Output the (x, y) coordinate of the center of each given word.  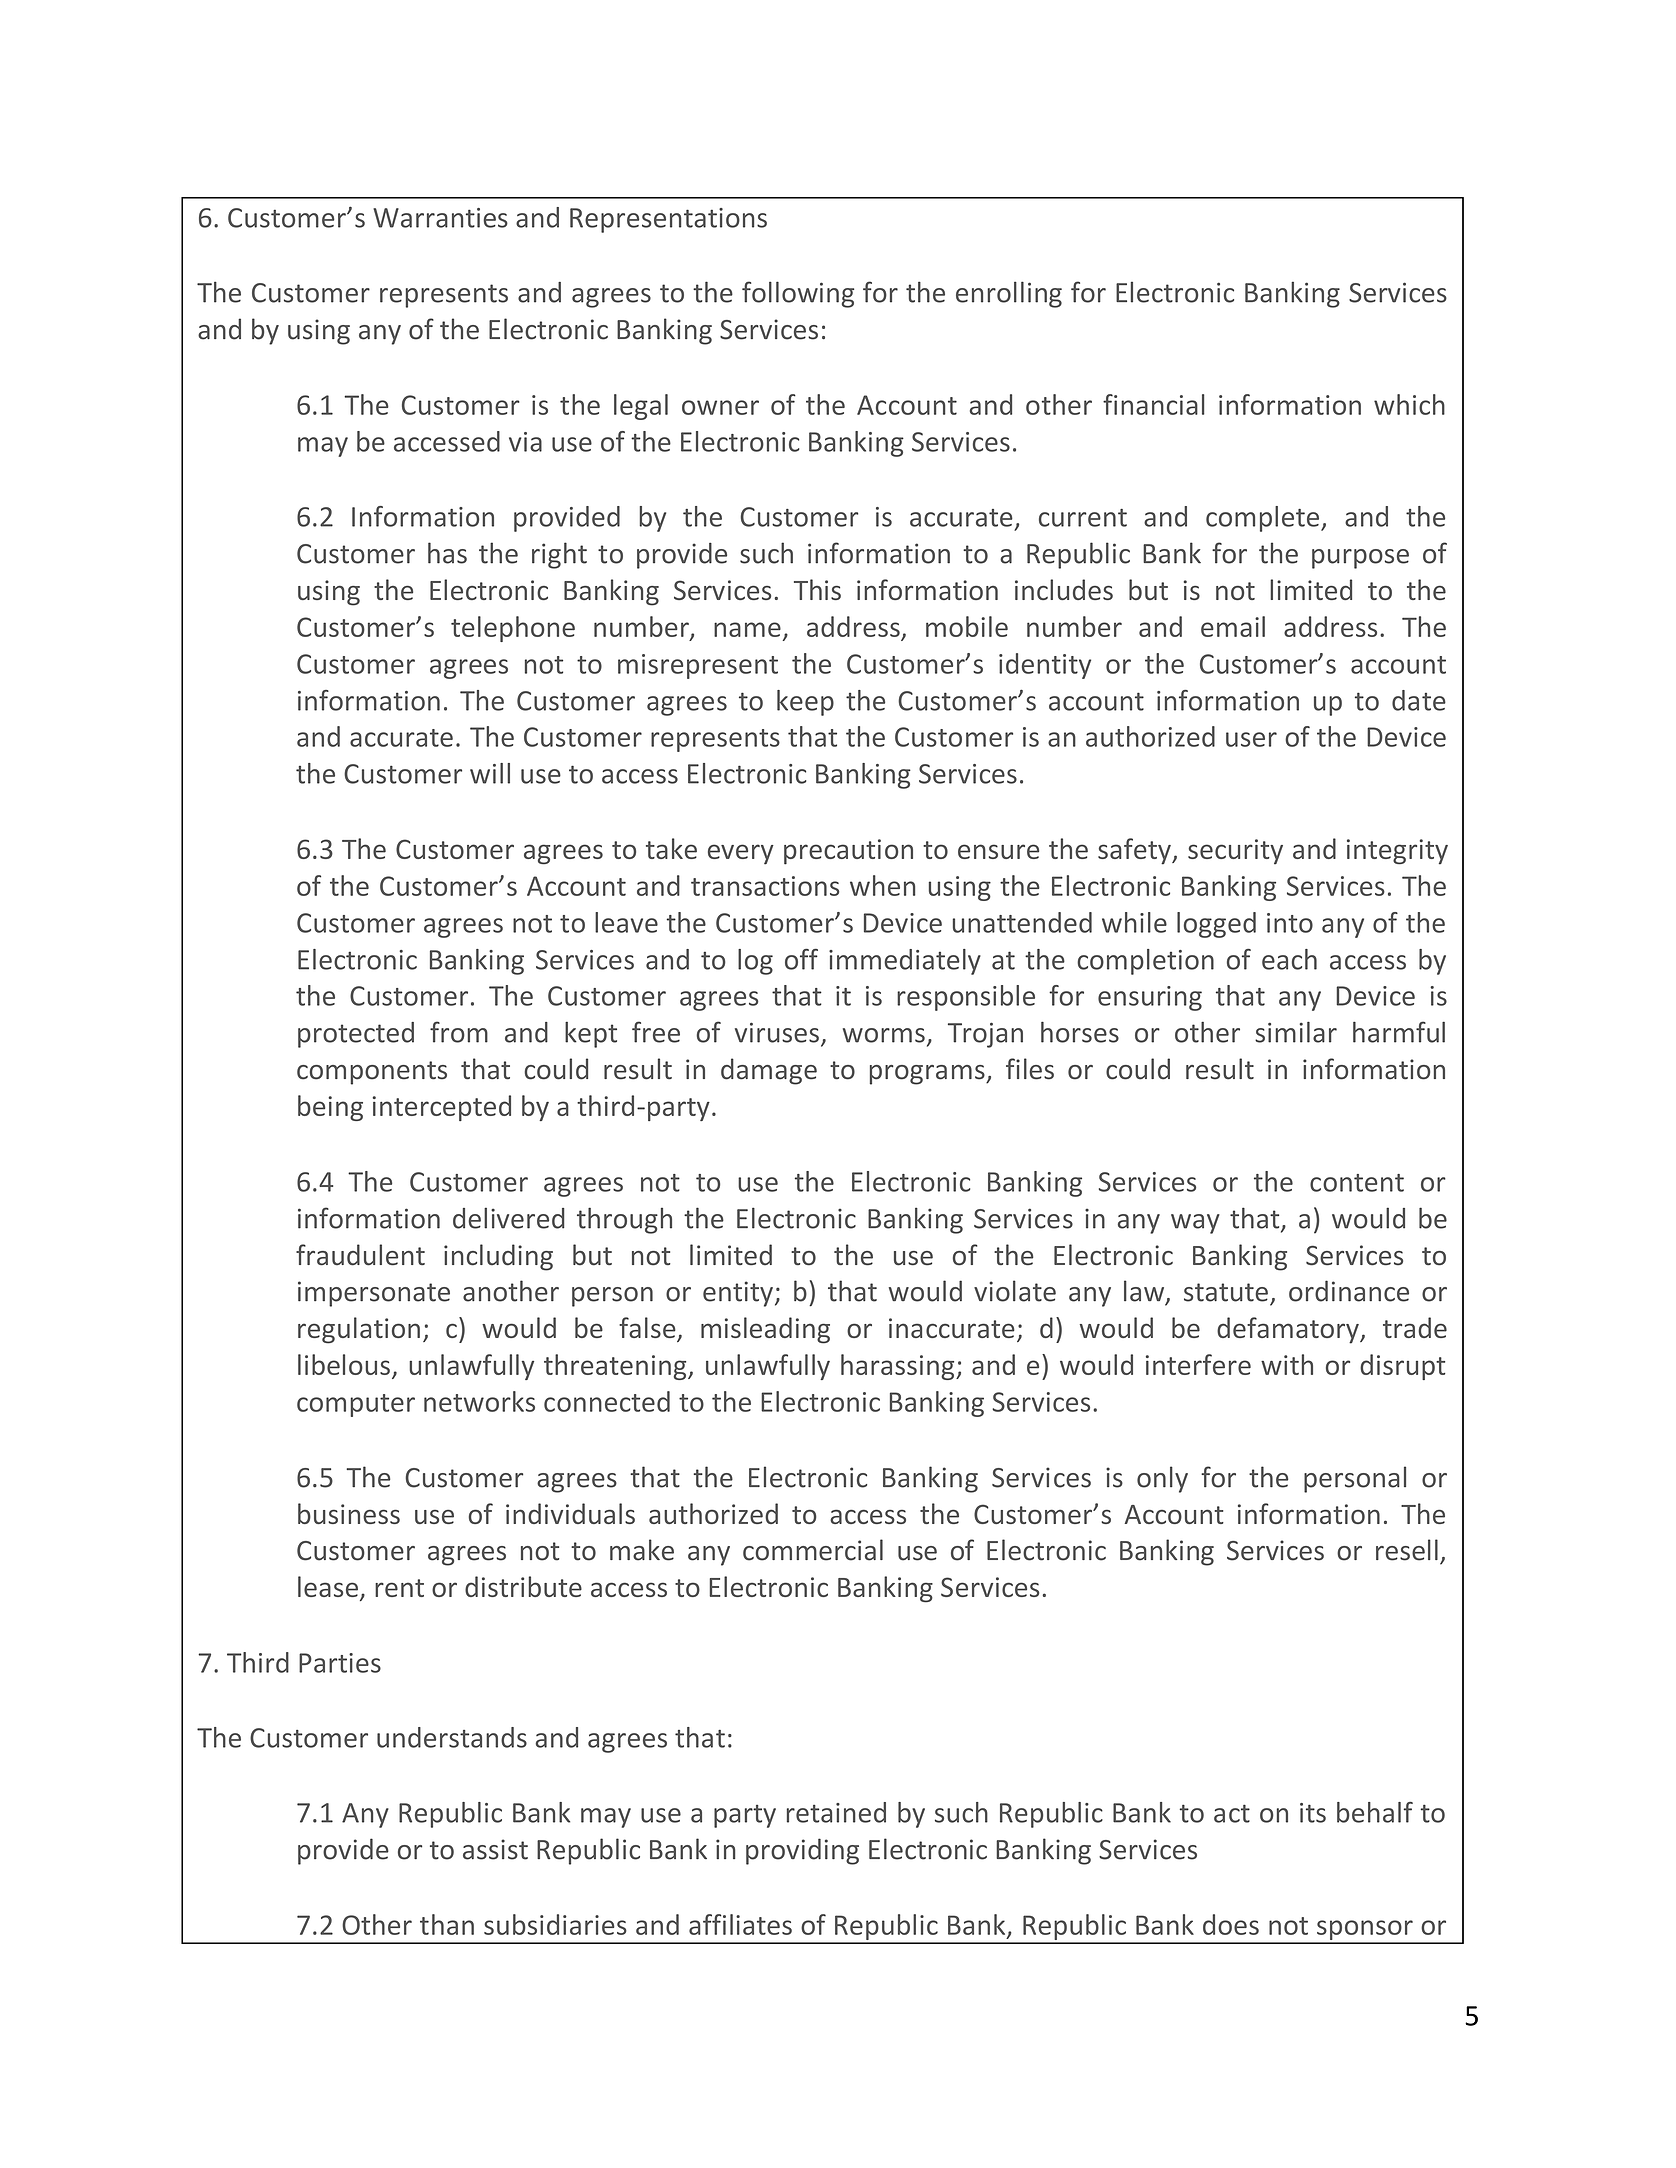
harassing (899, 1367)
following (798, 294)
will (490, 773)
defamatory (1289, 1330)
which (1409, 404)
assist (495, 1849)
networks (479, 1401)
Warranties (440, 218)
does (1231, 1924)
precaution (848, 852)
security (1235, 852)
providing (802, 1851)
